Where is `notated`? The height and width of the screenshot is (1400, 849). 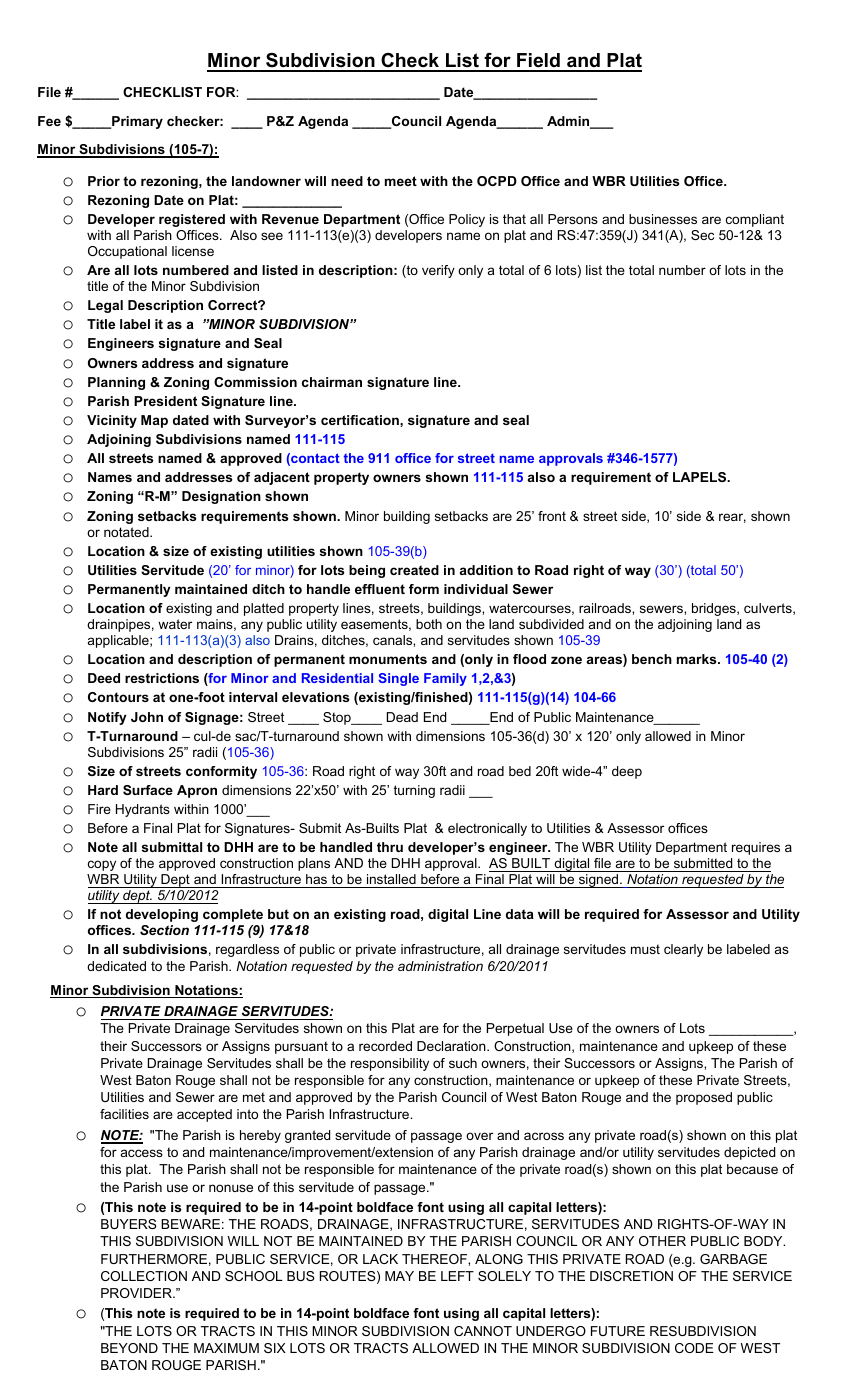 notated is located at coordinates (127, 532).
